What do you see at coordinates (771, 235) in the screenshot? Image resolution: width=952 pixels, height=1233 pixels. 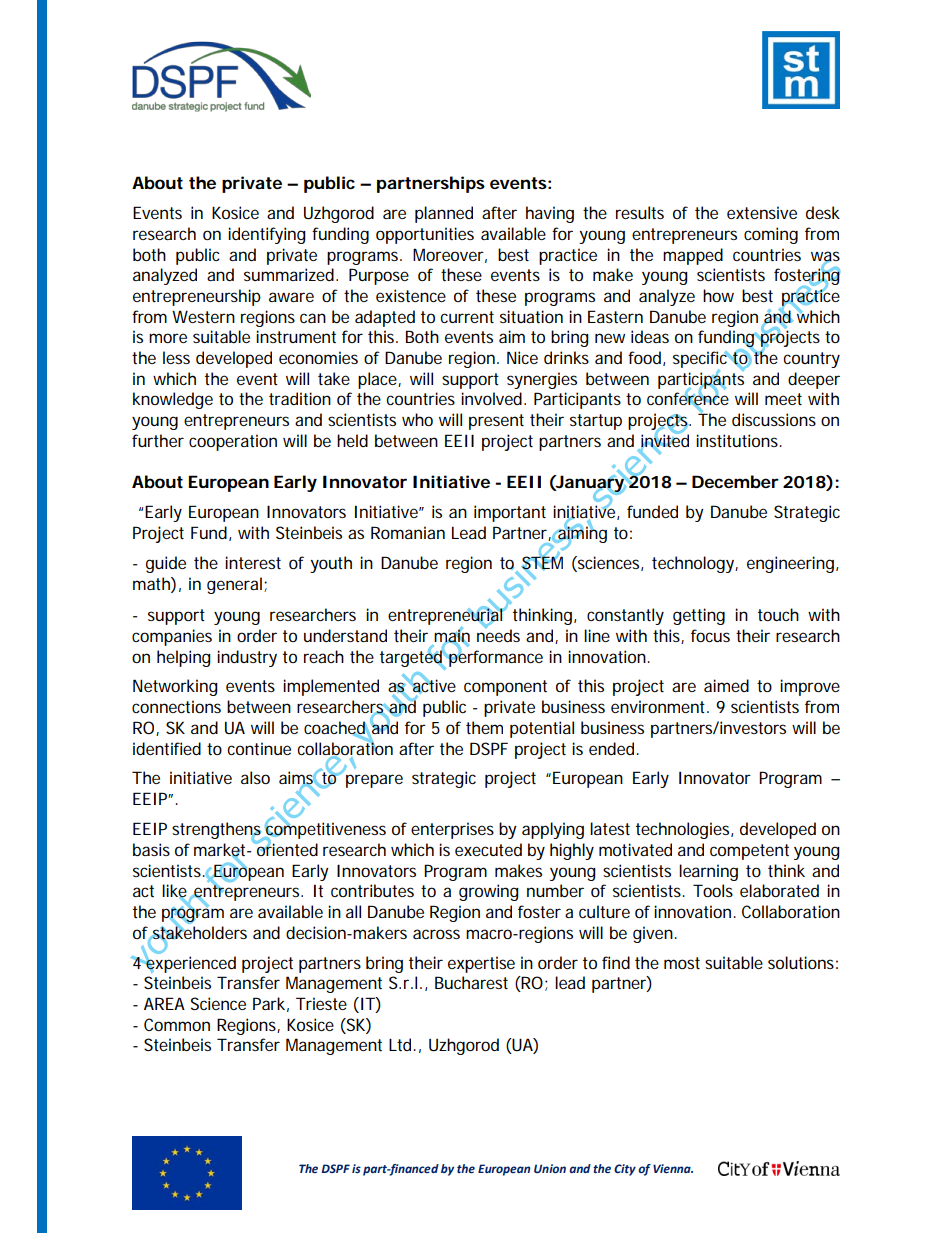 I see `coming` at bounding box center [771, 235].
